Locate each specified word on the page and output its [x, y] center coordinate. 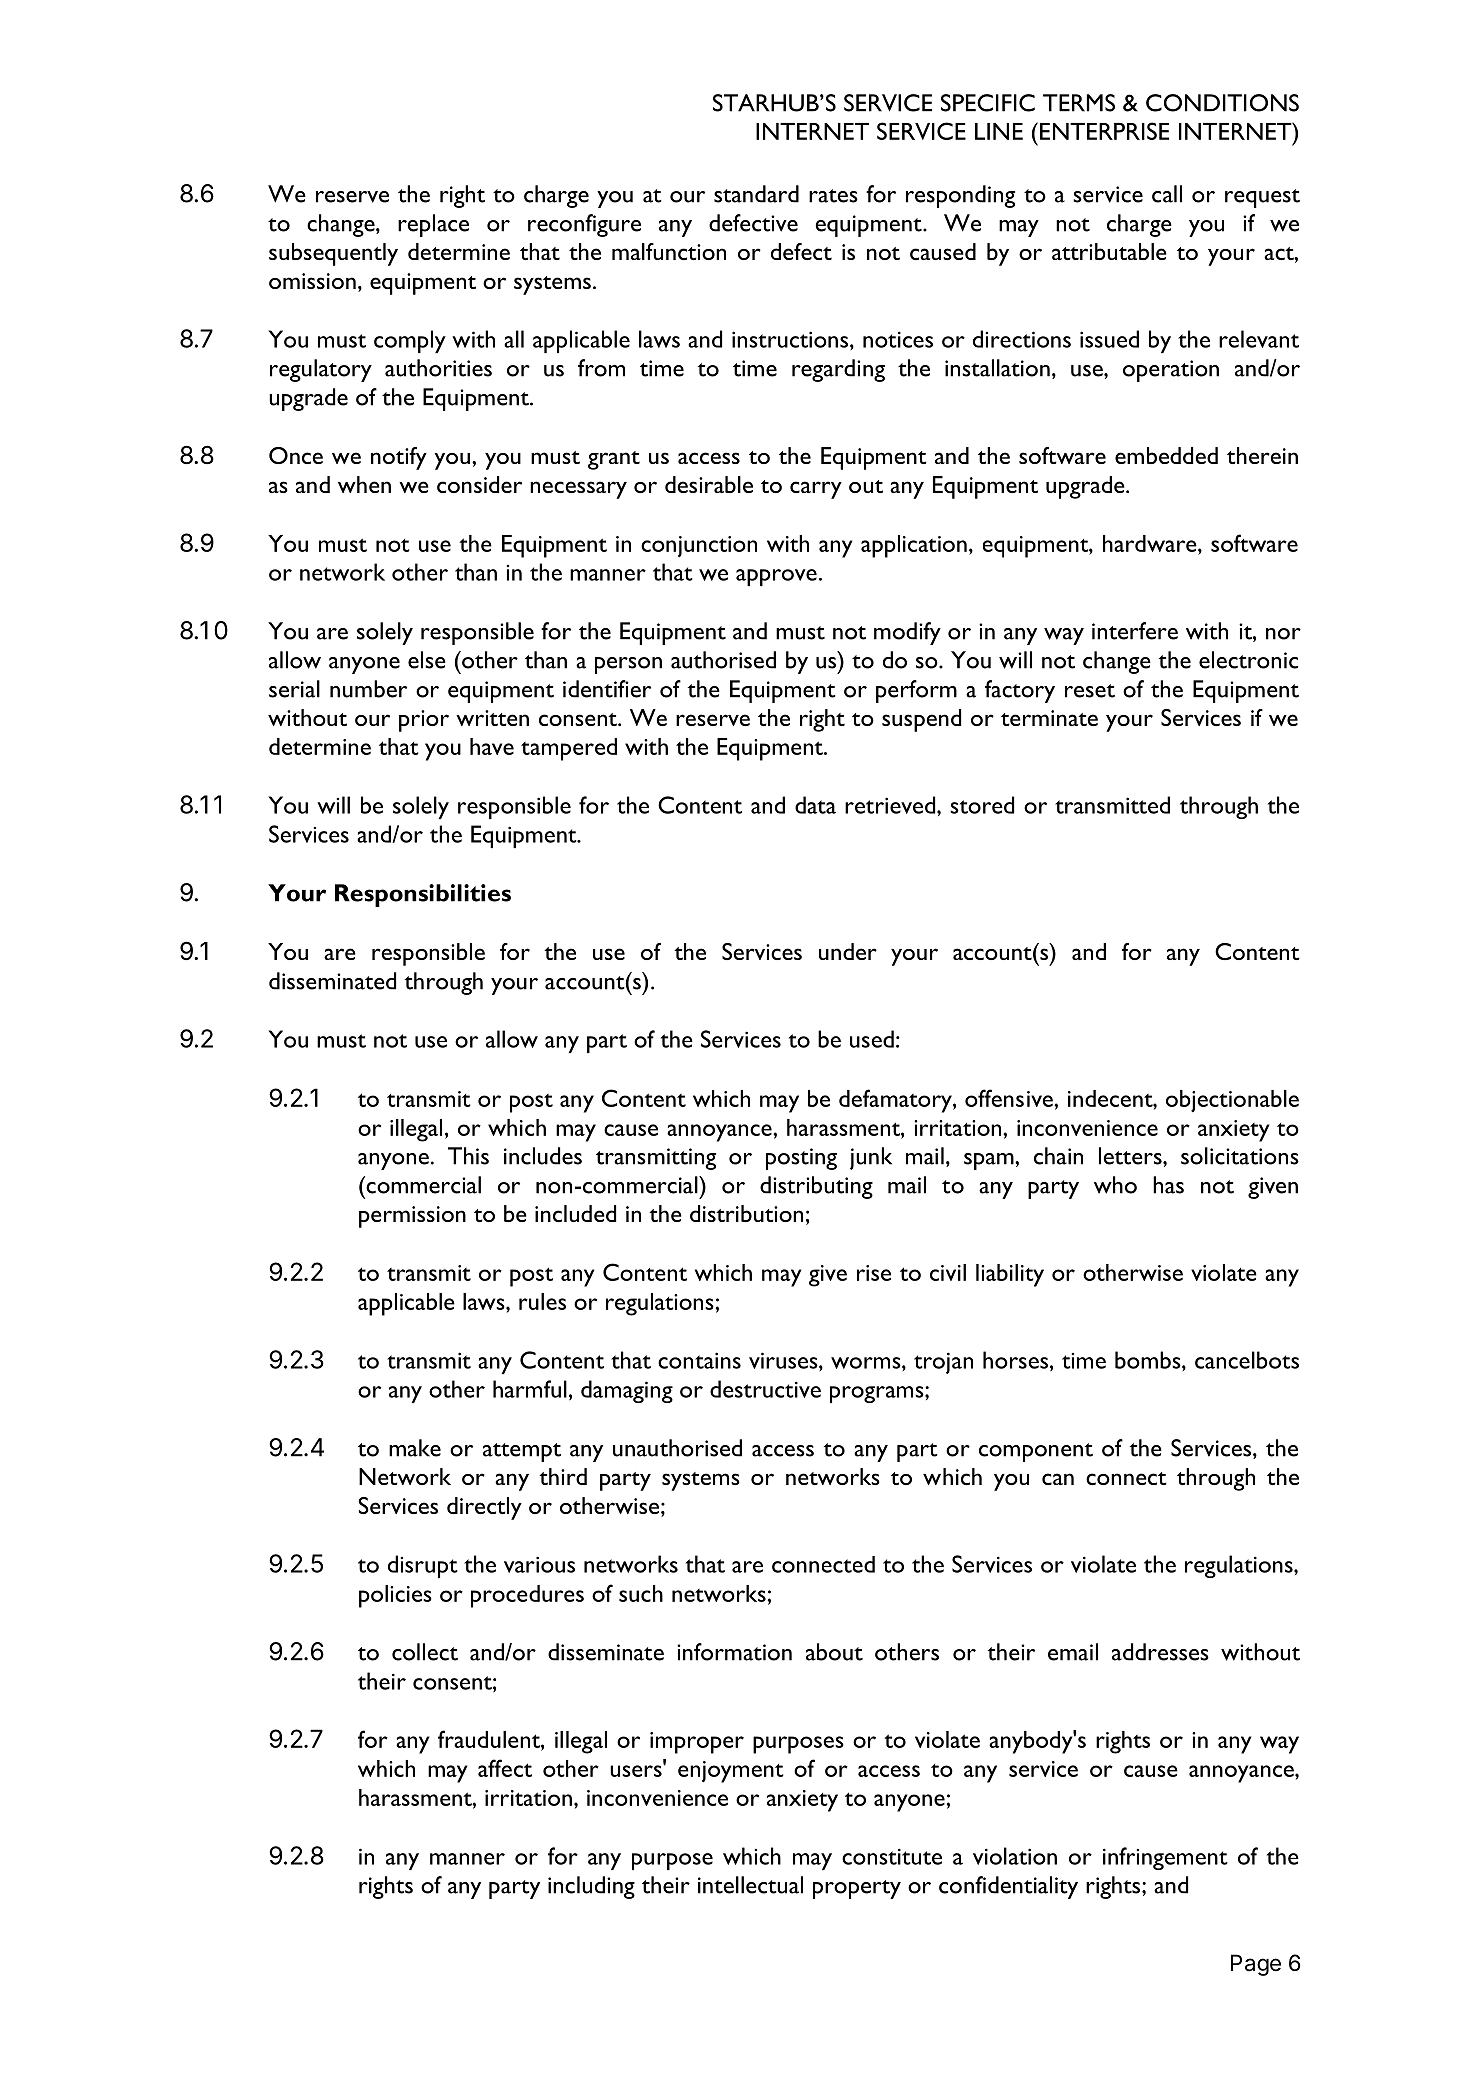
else [427, 660]
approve [776, 577]
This [468, 1156]
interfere [1135, 631]
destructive [765, 1389]
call [1167, 194]
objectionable [1232, 1101]
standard [756, 194]
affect [505, 1768]
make [415, 1448]
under [848, 951]
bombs [1149, 1360]
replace [433, 225]
